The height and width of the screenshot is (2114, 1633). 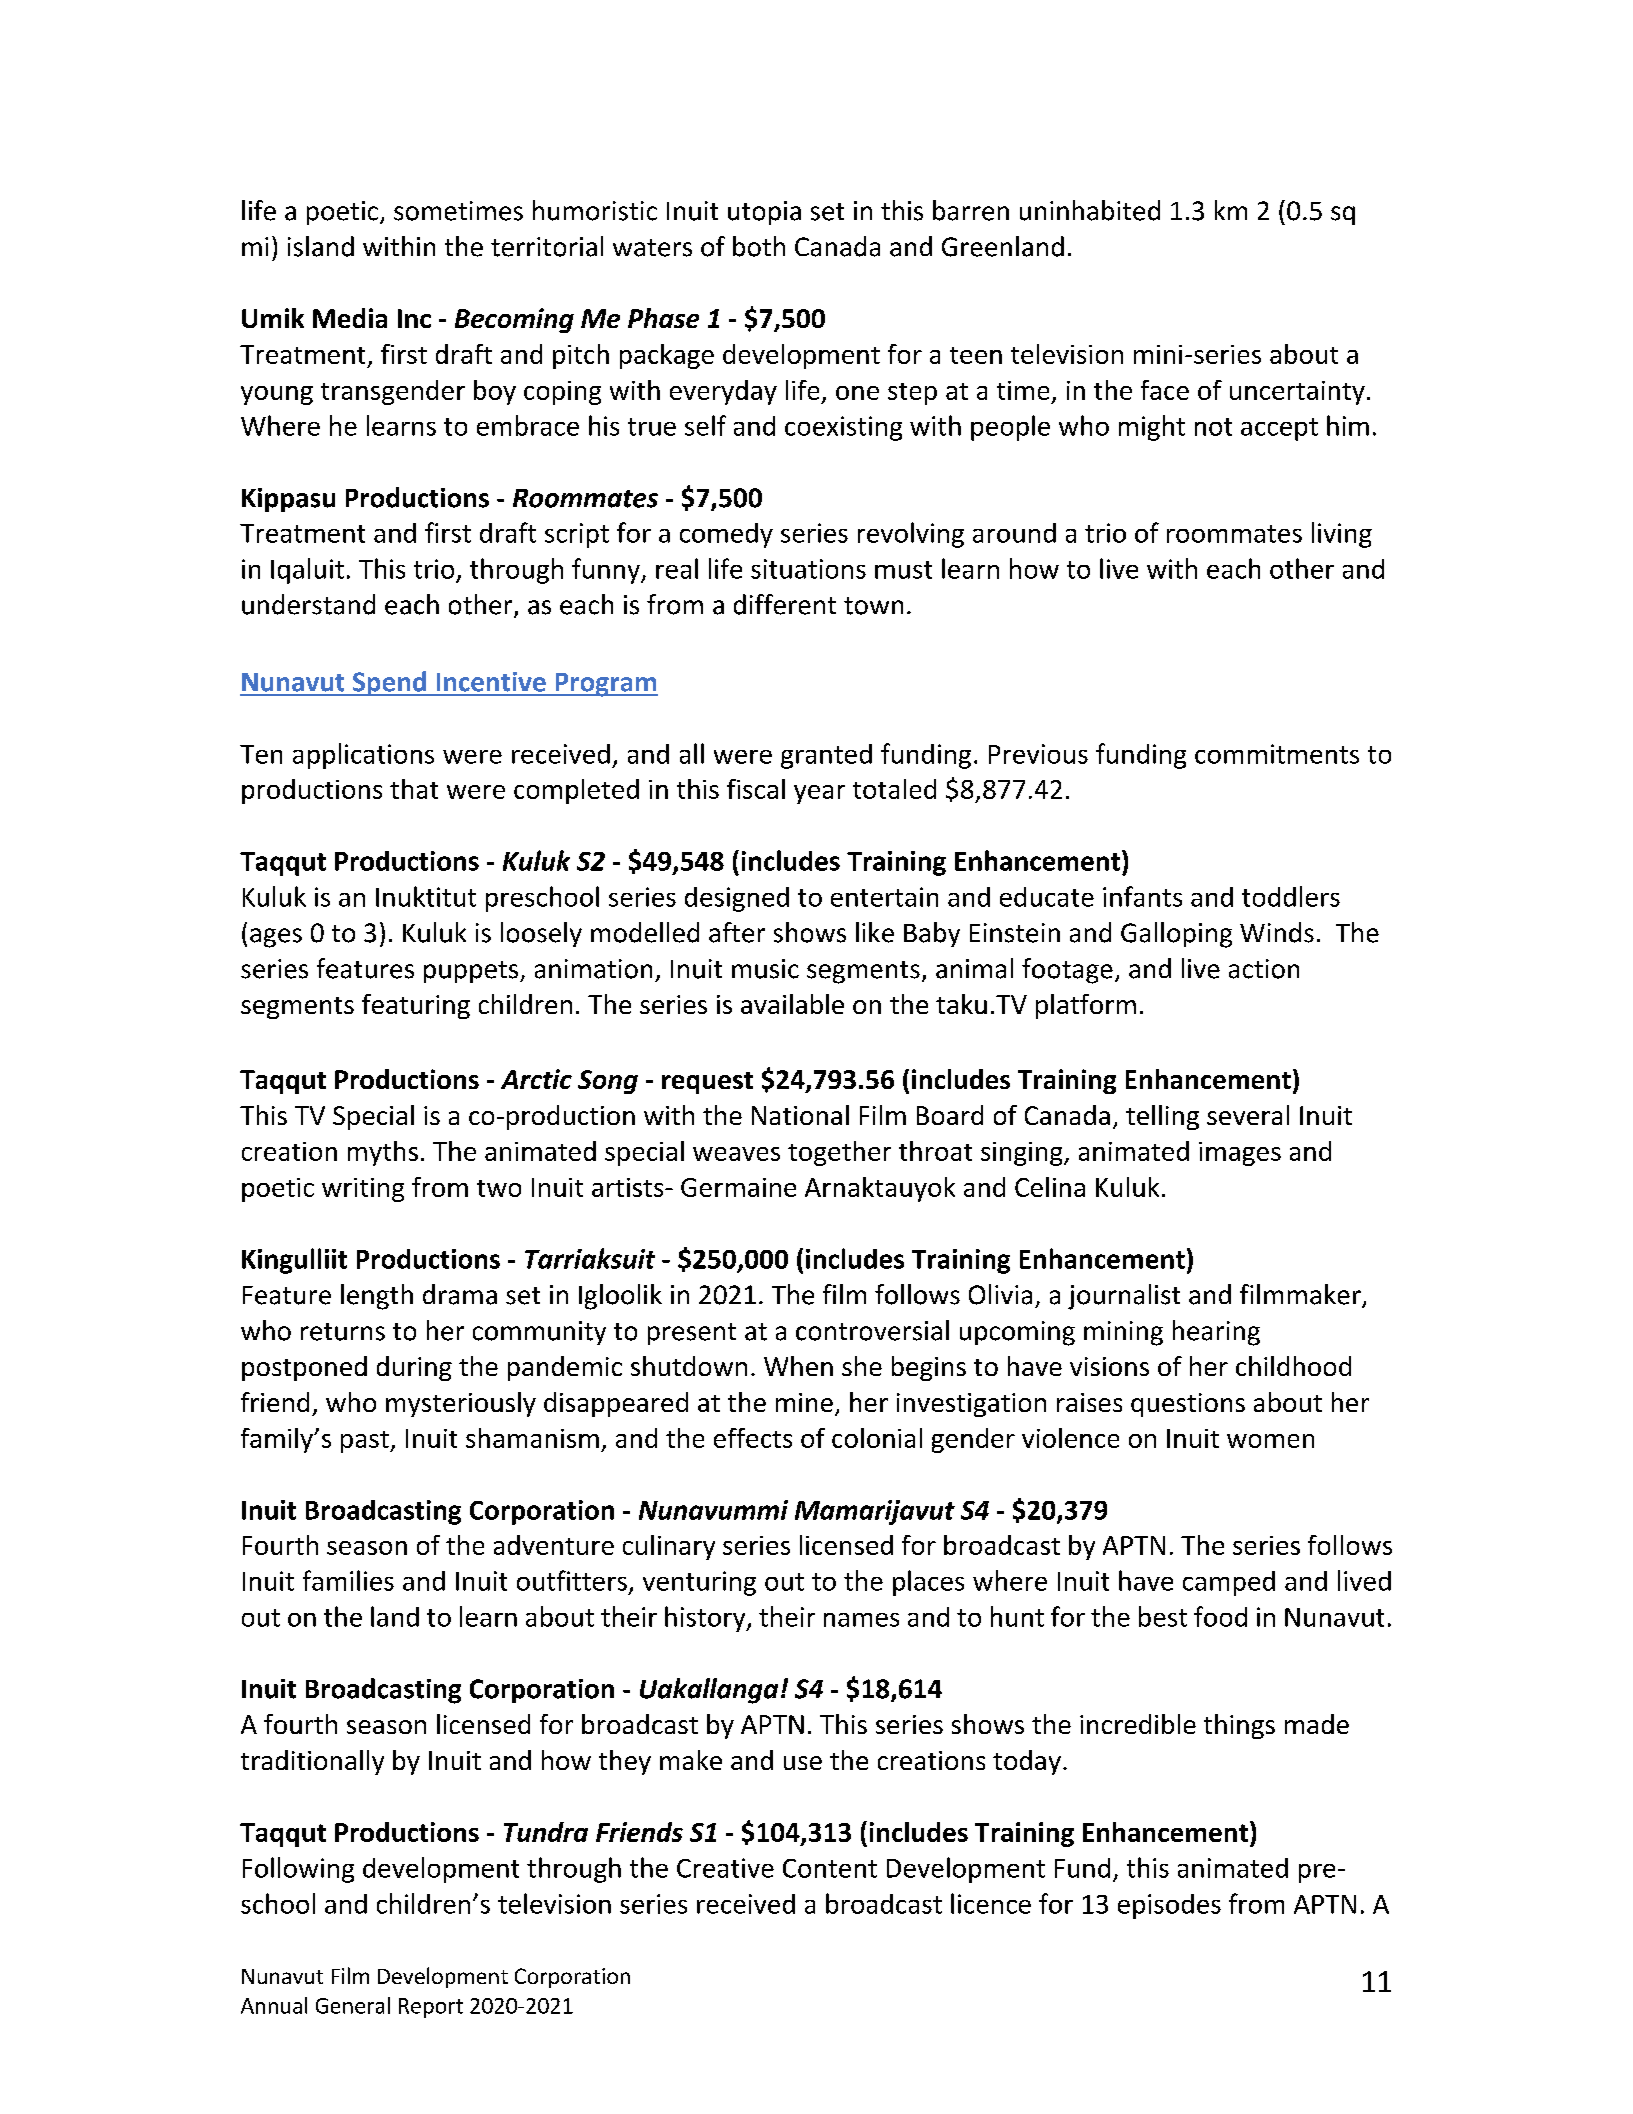 I want to click on families, so click(x=348, y=1580).
